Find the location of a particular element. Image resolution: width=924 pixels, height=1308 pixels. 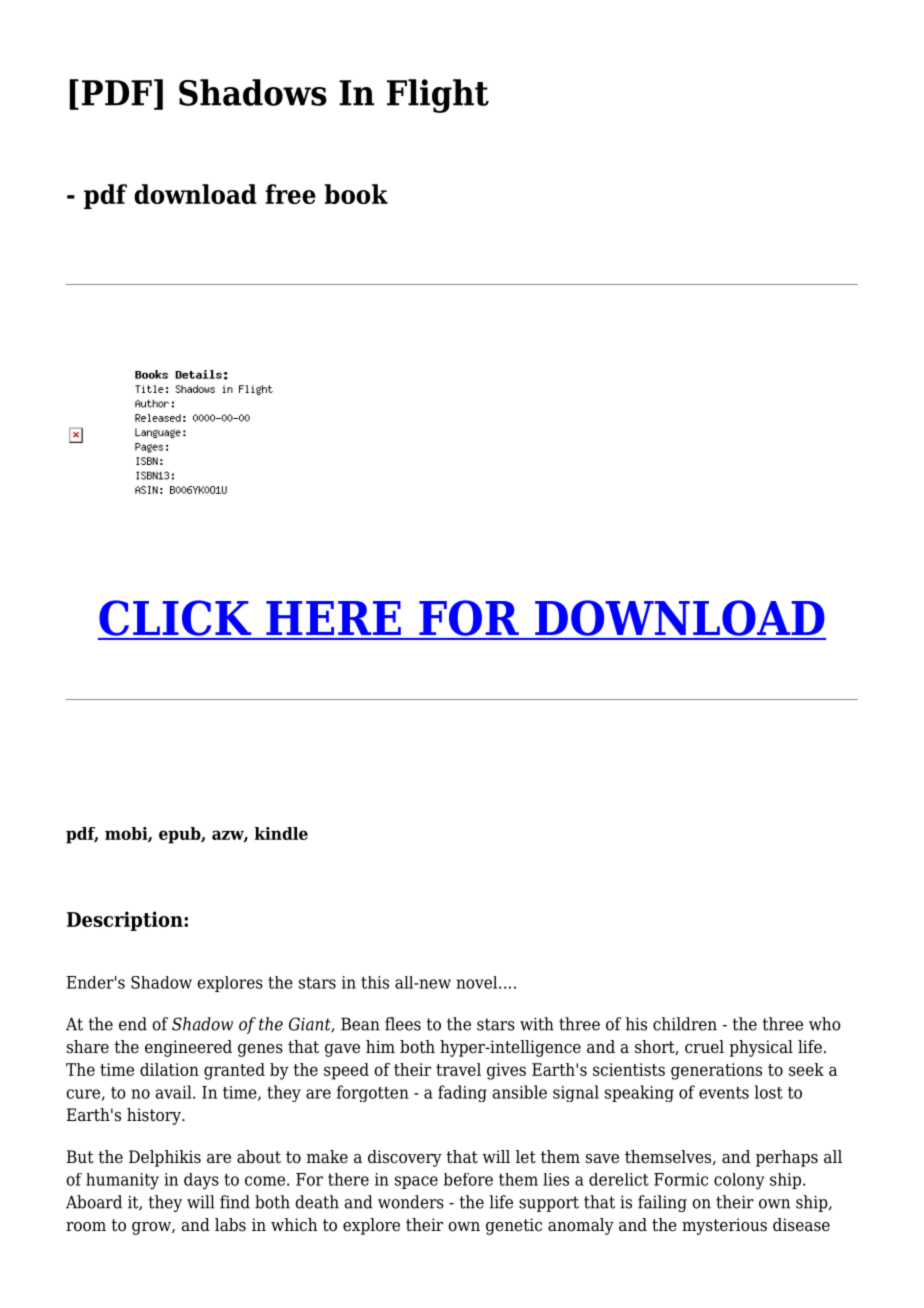

children is located at coordinates (685, 1024).
